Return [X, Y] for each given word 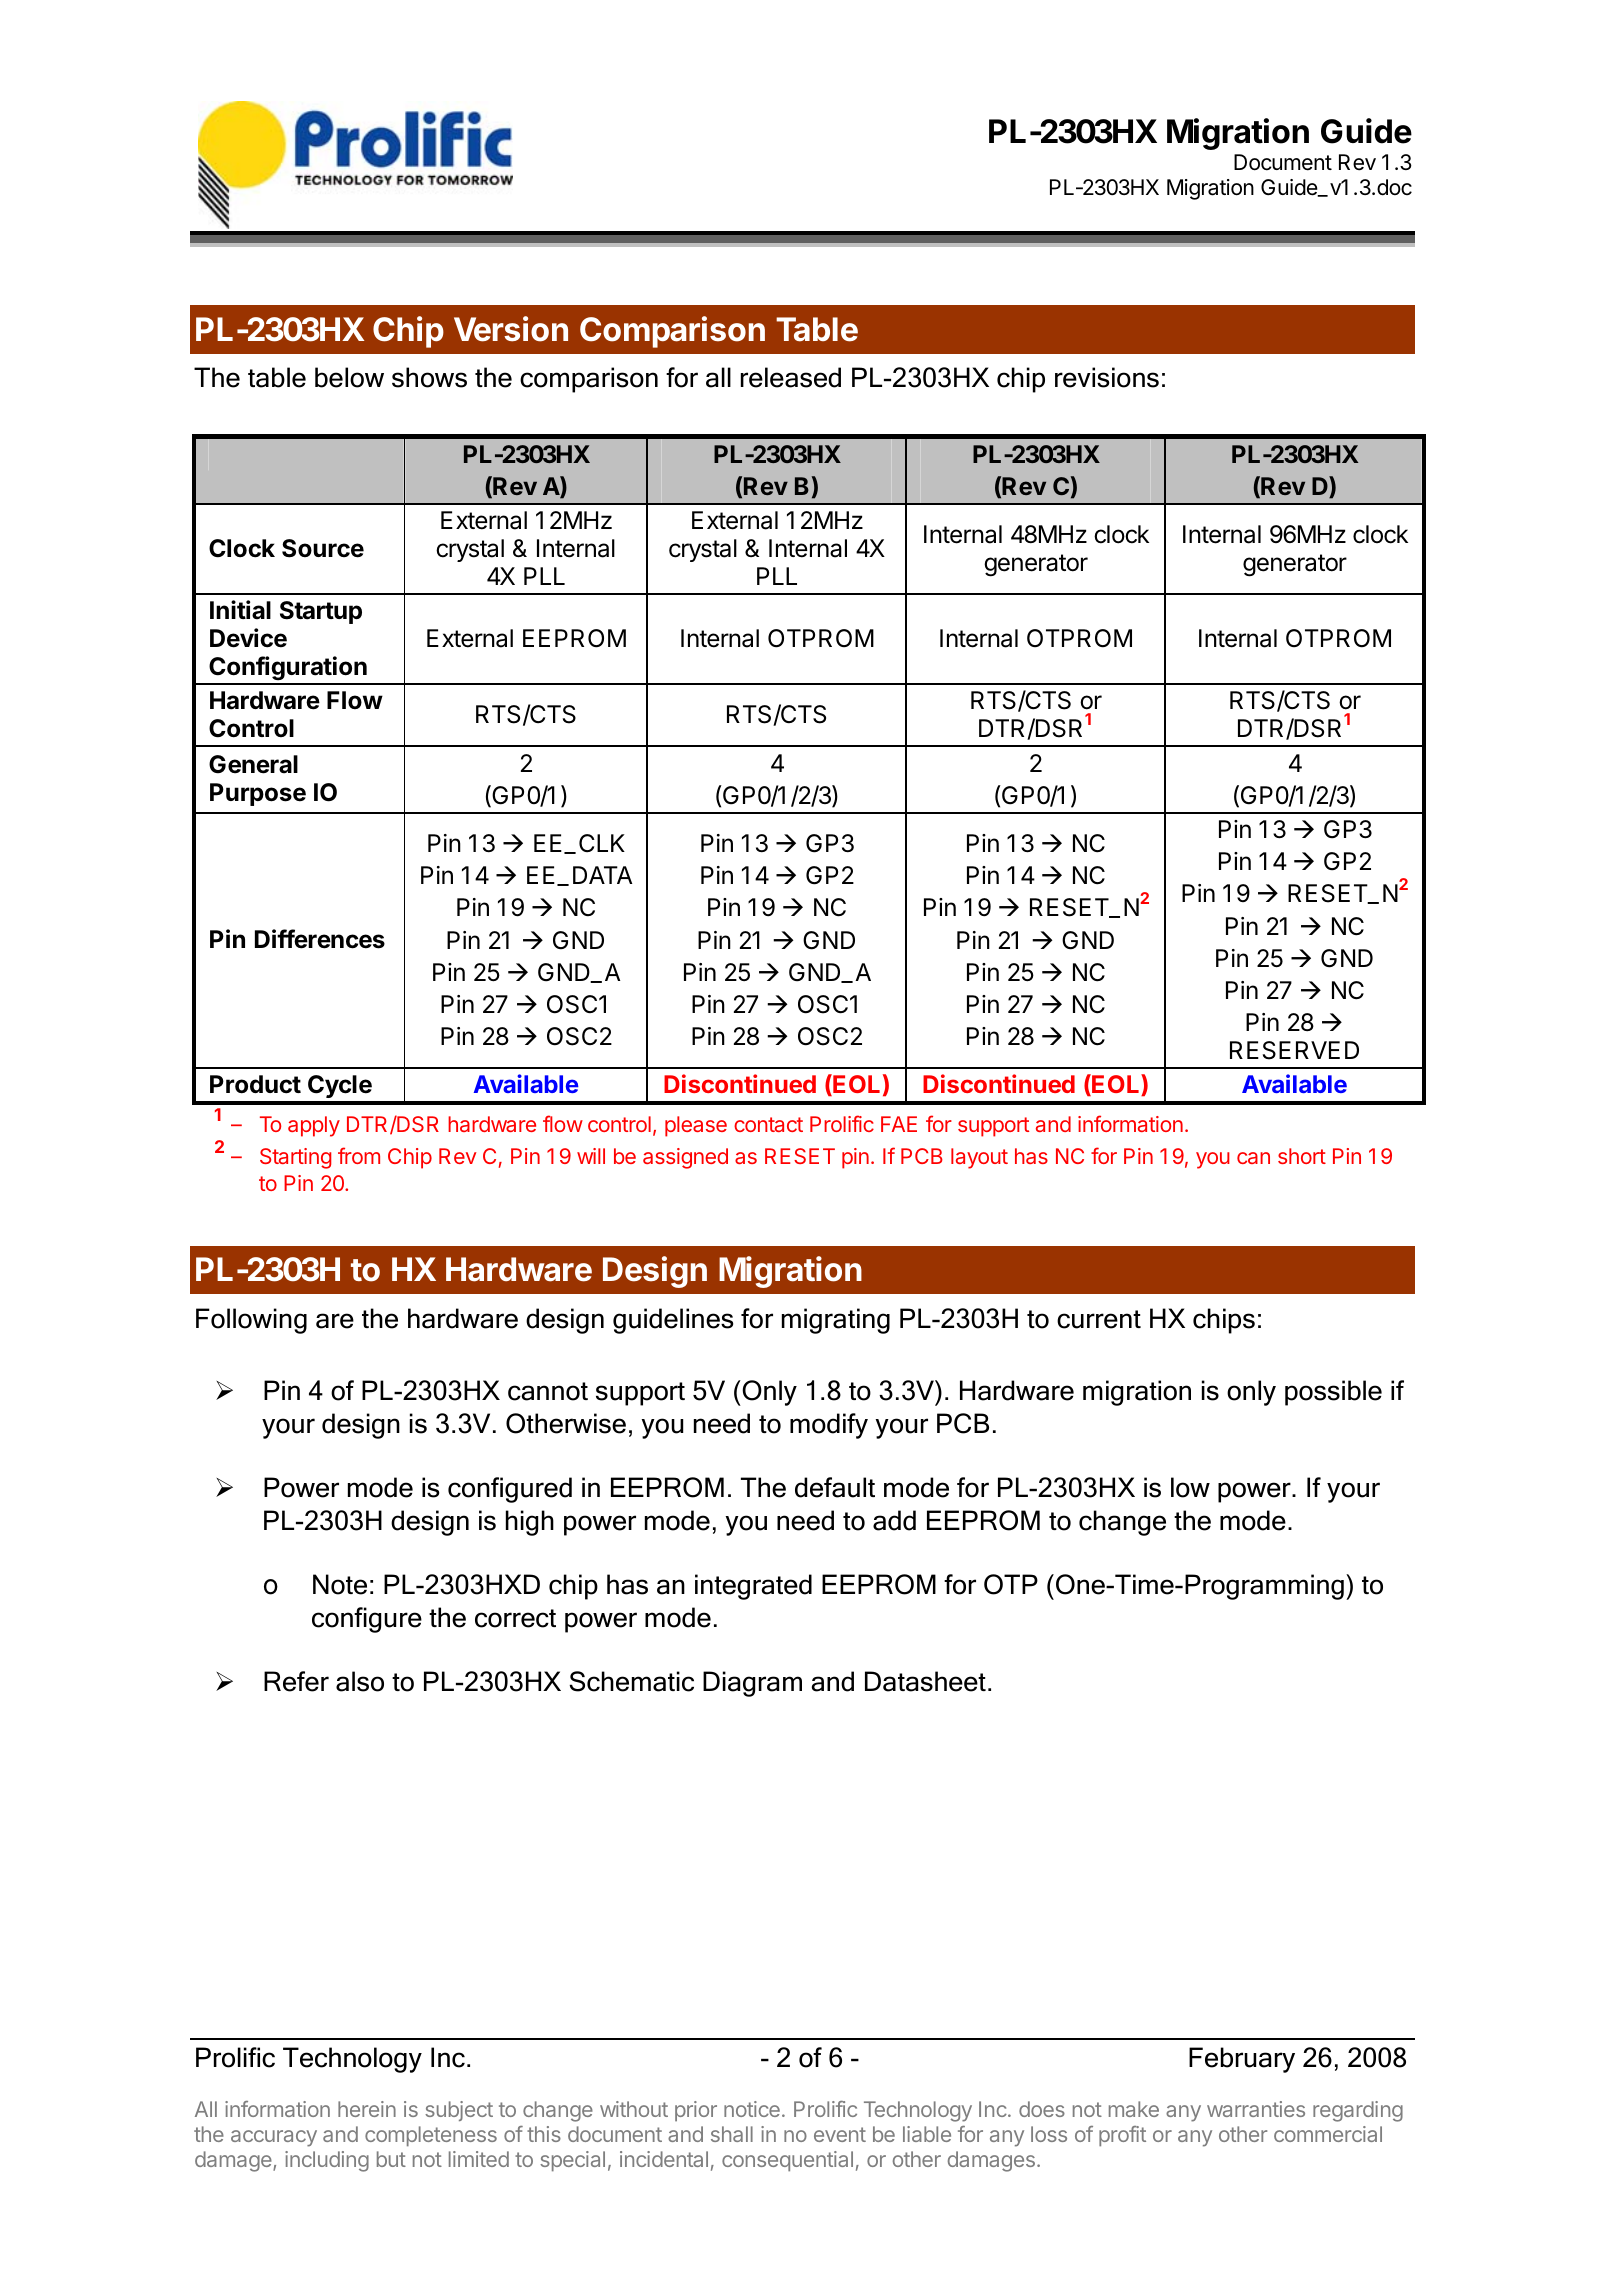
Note [340, 1584]
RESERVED [1294, 1050]
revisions [1107, 377]
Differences [320, 939]
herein [367, 2109]
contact [768, 1124]
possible [1333, 1393]
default [835, 1487]
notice [752, 2109]
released [791, 377]
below [349, 377]
